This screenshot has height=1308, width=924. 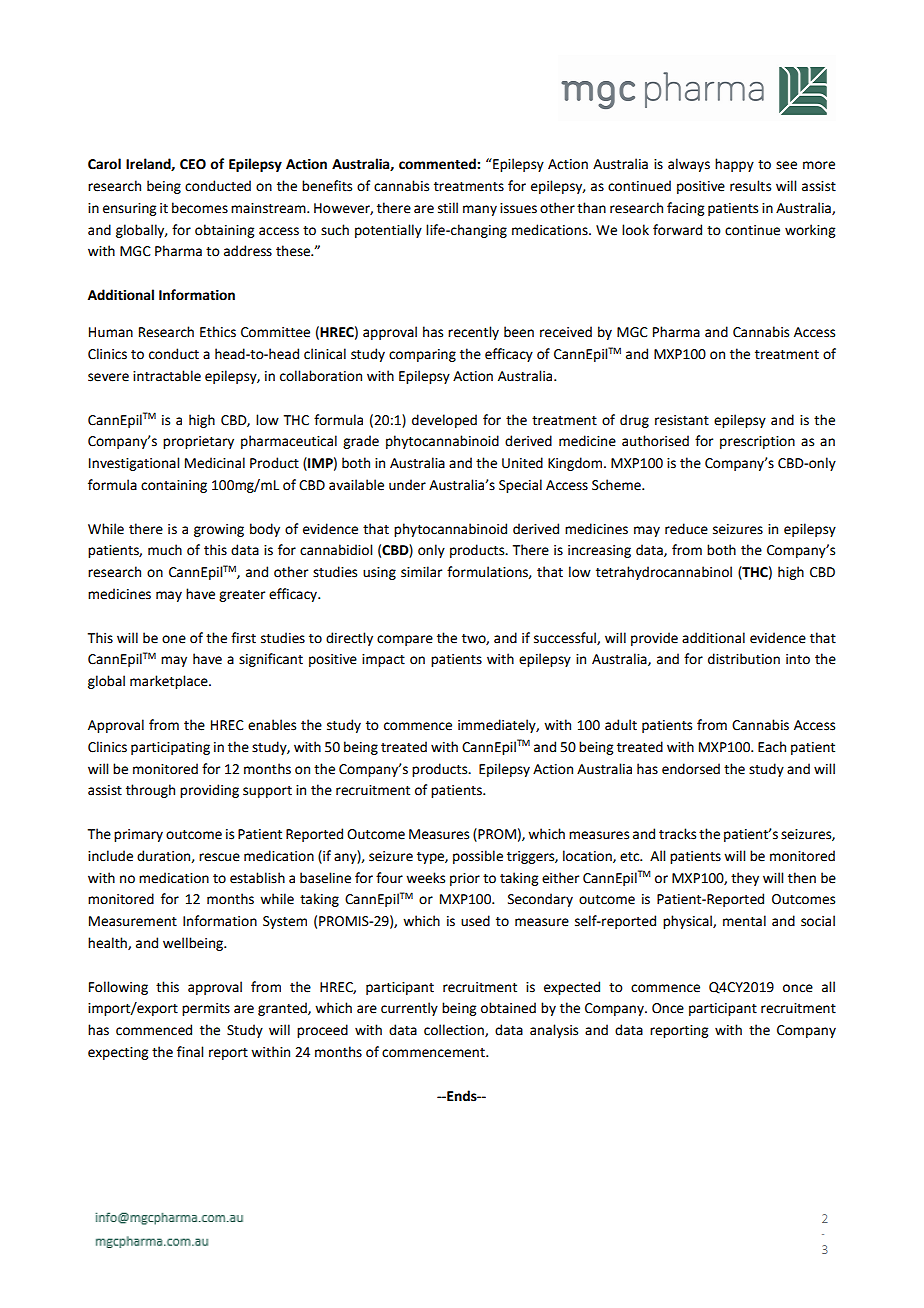 I want to click on similar, so click(x=421, y=572).
